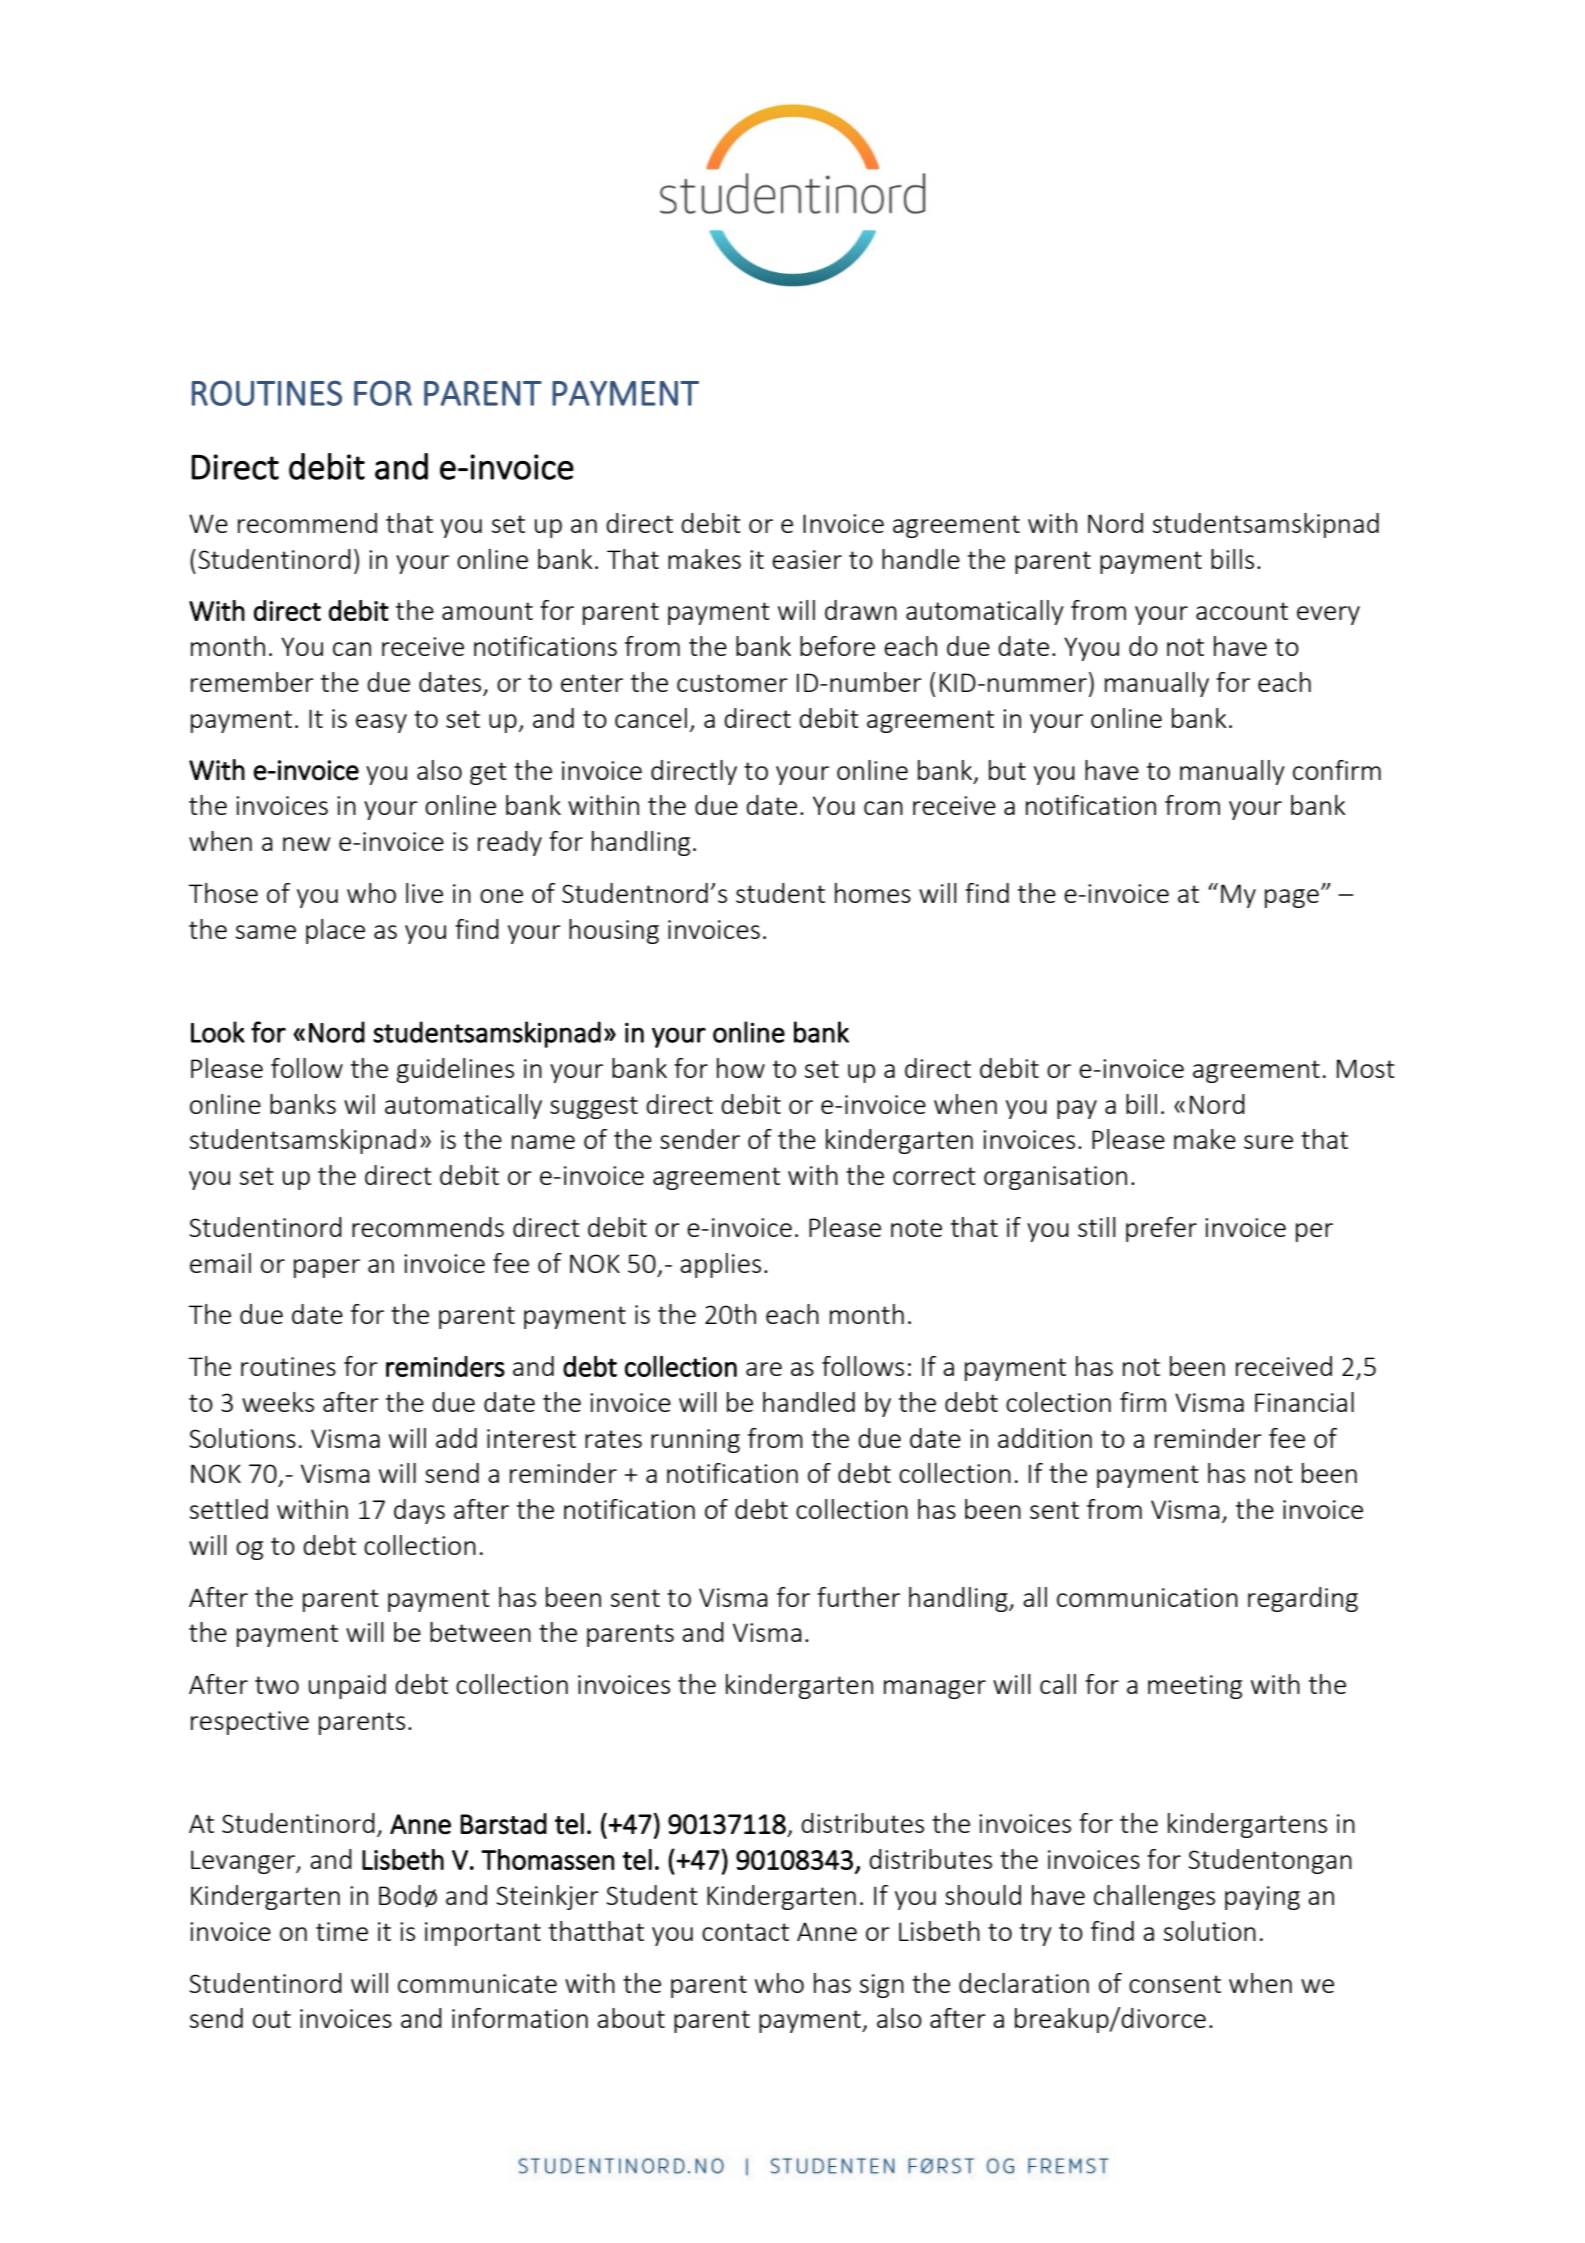 This image has height=2243, width=1585. I want to click on days, so click(419, 1511).
